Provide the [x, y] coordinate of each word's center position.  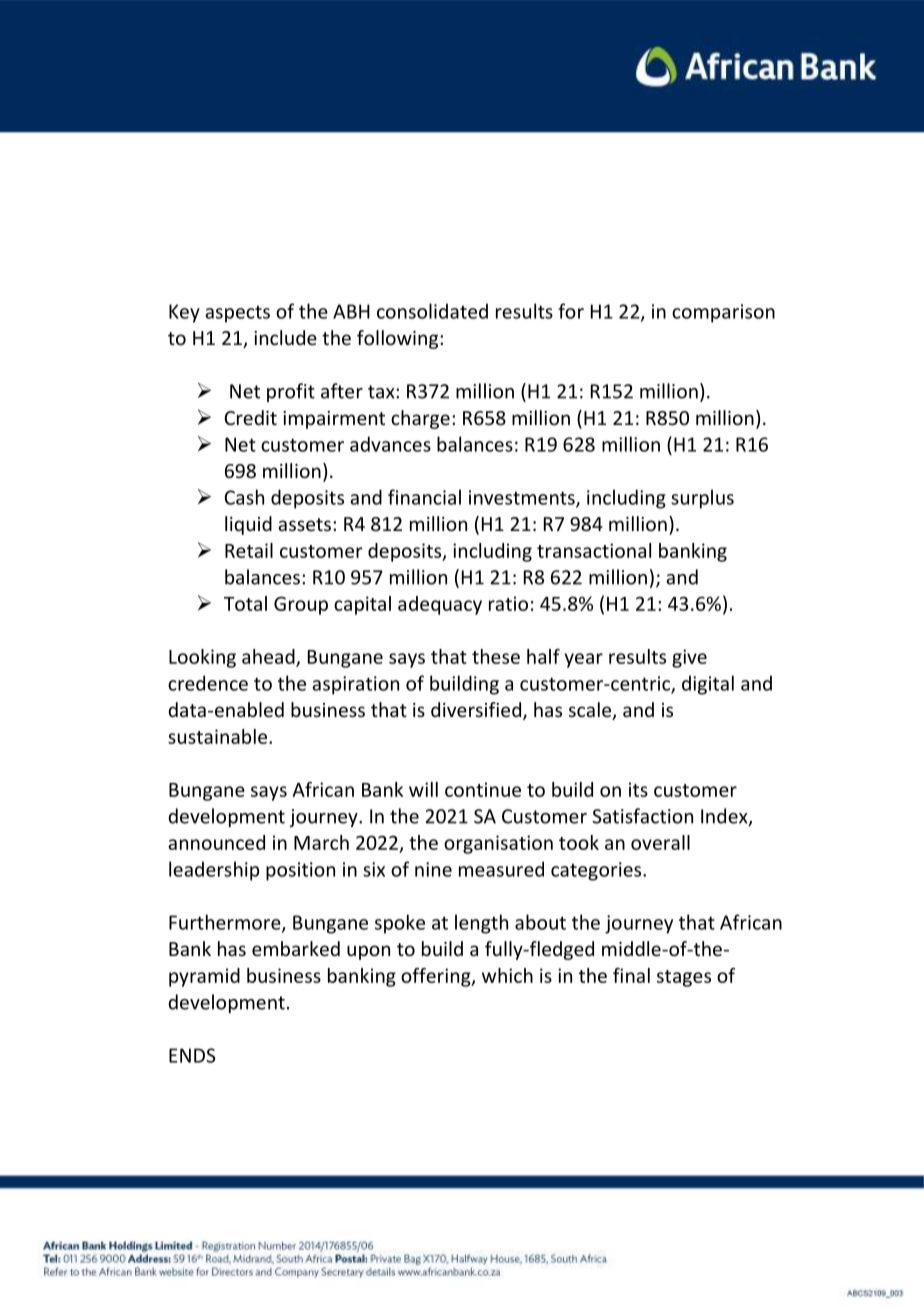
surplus [702, 499]
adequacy [440, 605]
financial [424, 497]
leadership [214, 871]
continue [483, 789]
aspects [237, 314]
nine [433, 869]
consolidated [432, 311]
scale [591, 711]
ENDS [192, 1055]
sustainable [217, 736]
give [689, 658]
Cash [244, 497]
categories [597, 871]
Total [245, 603]
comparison [723, 313]
